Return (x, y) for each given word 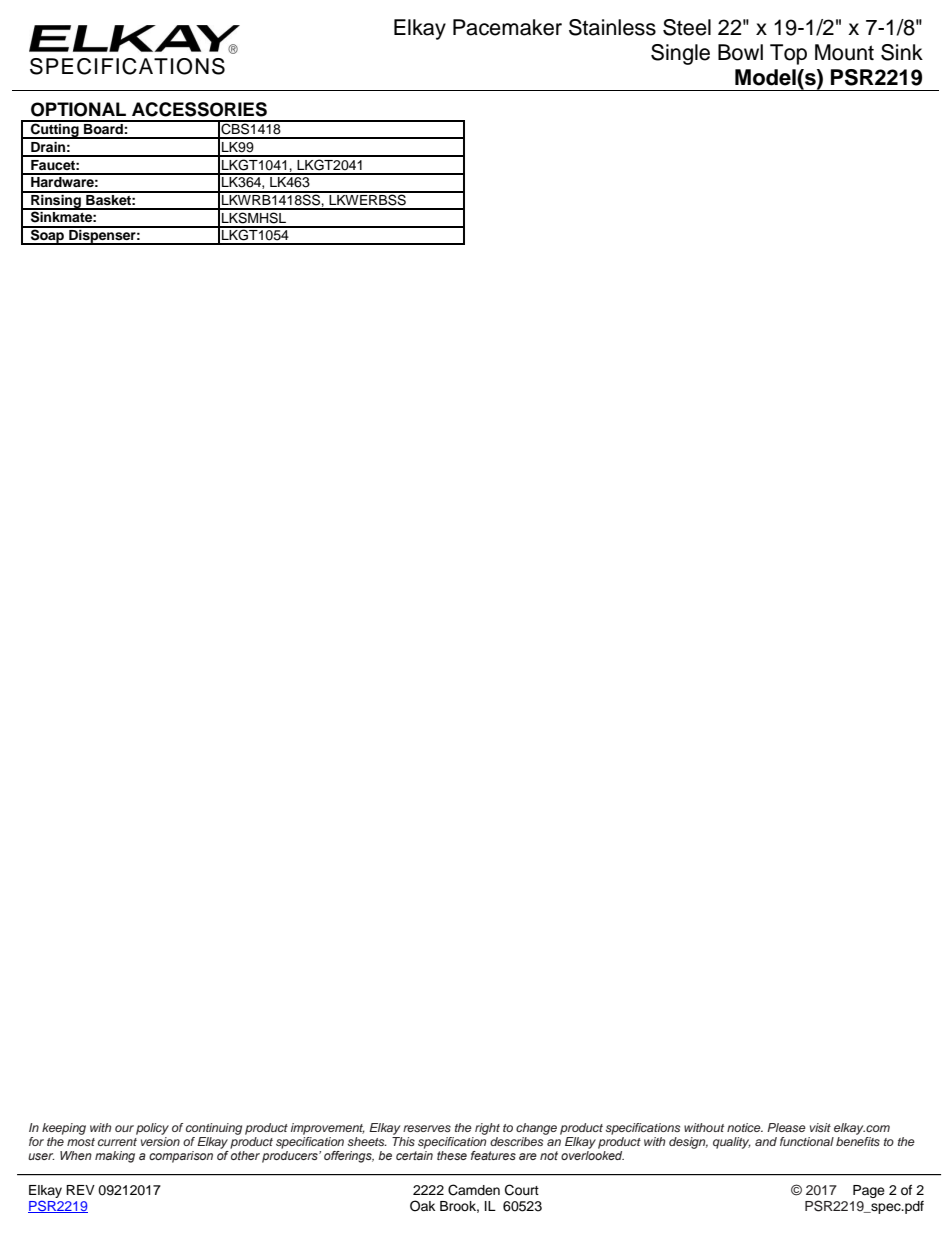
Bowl (740, 52)
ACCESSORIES (199, 109)
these (452, 1155)
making (115, 1157)
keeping (64, 1129)
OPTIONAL (78, 109)
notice (745, 1127)
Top (788, 54)
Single (680, 54)
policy (152, 1129)
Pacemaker (507, 27)
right (487, 1129)
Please (786, 1127)
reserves (427, 1128)
